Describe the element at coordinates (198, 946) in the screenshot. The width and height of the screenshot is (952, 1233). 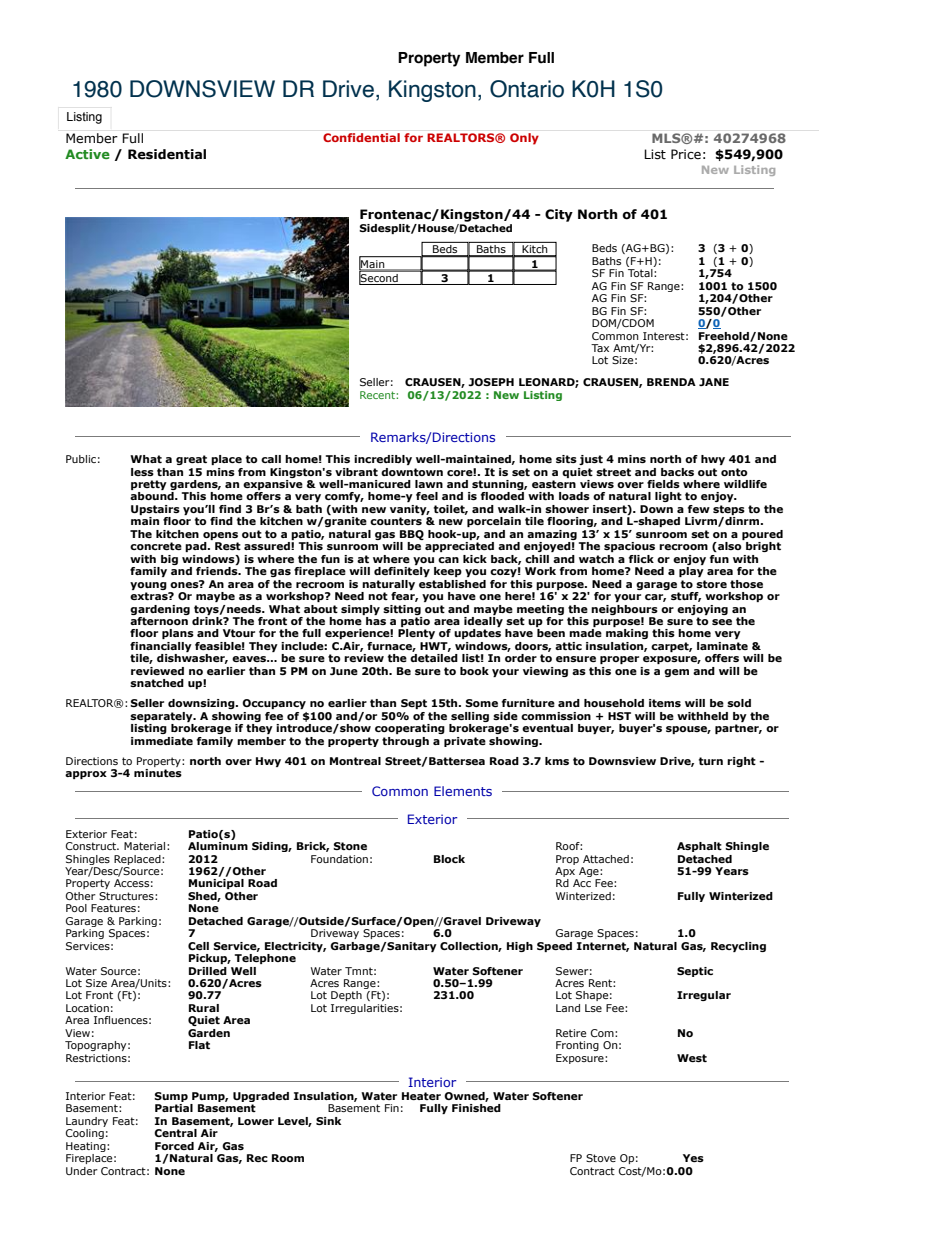
I see `Cell` at that location.
